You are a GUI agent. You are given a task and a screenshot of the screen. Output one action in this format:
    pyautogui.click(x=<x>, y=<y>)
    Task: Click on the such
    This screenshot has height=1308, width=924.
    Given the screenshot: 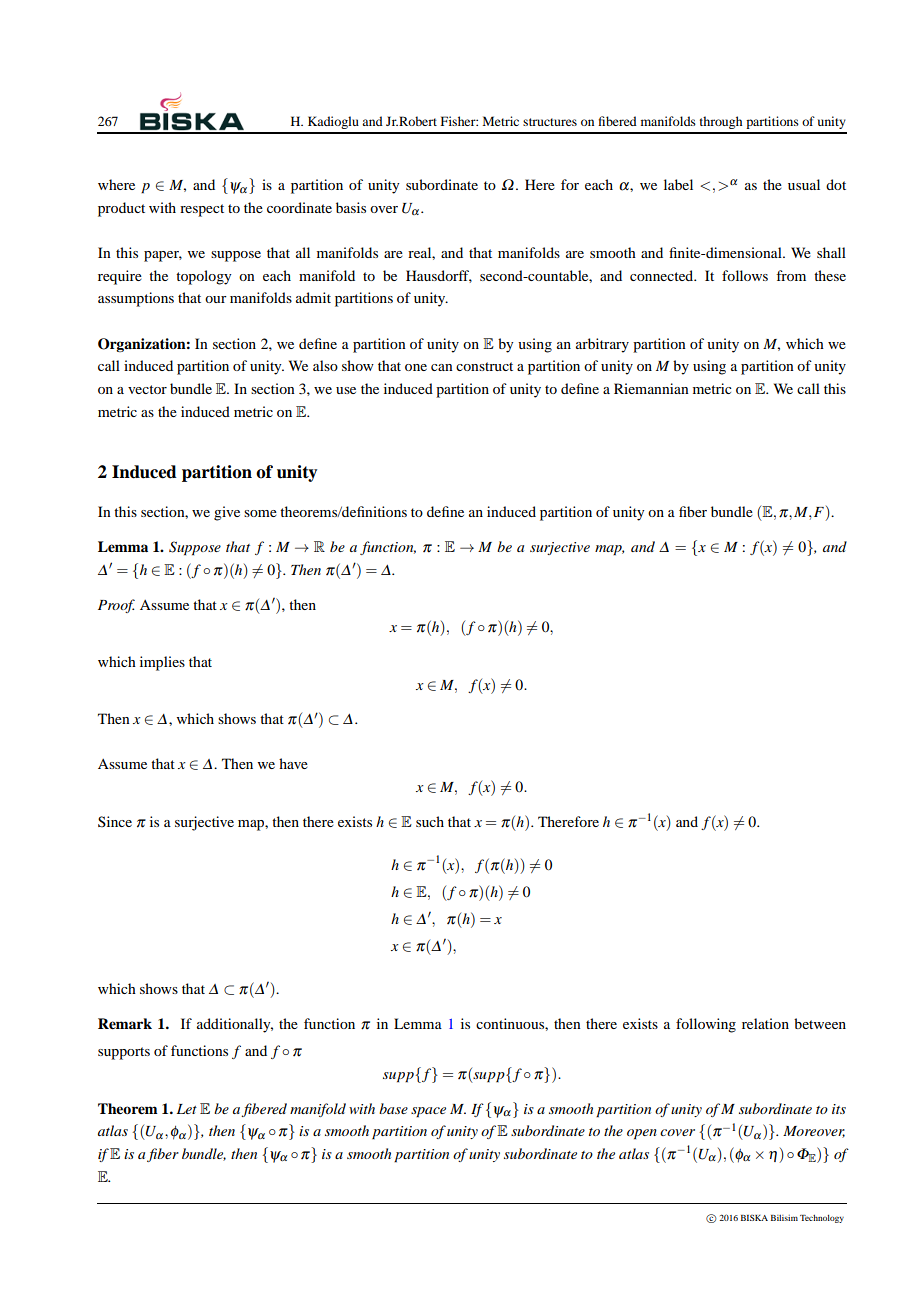 What is the action you would take?
    pyautogui.click(x=430, y=821)
